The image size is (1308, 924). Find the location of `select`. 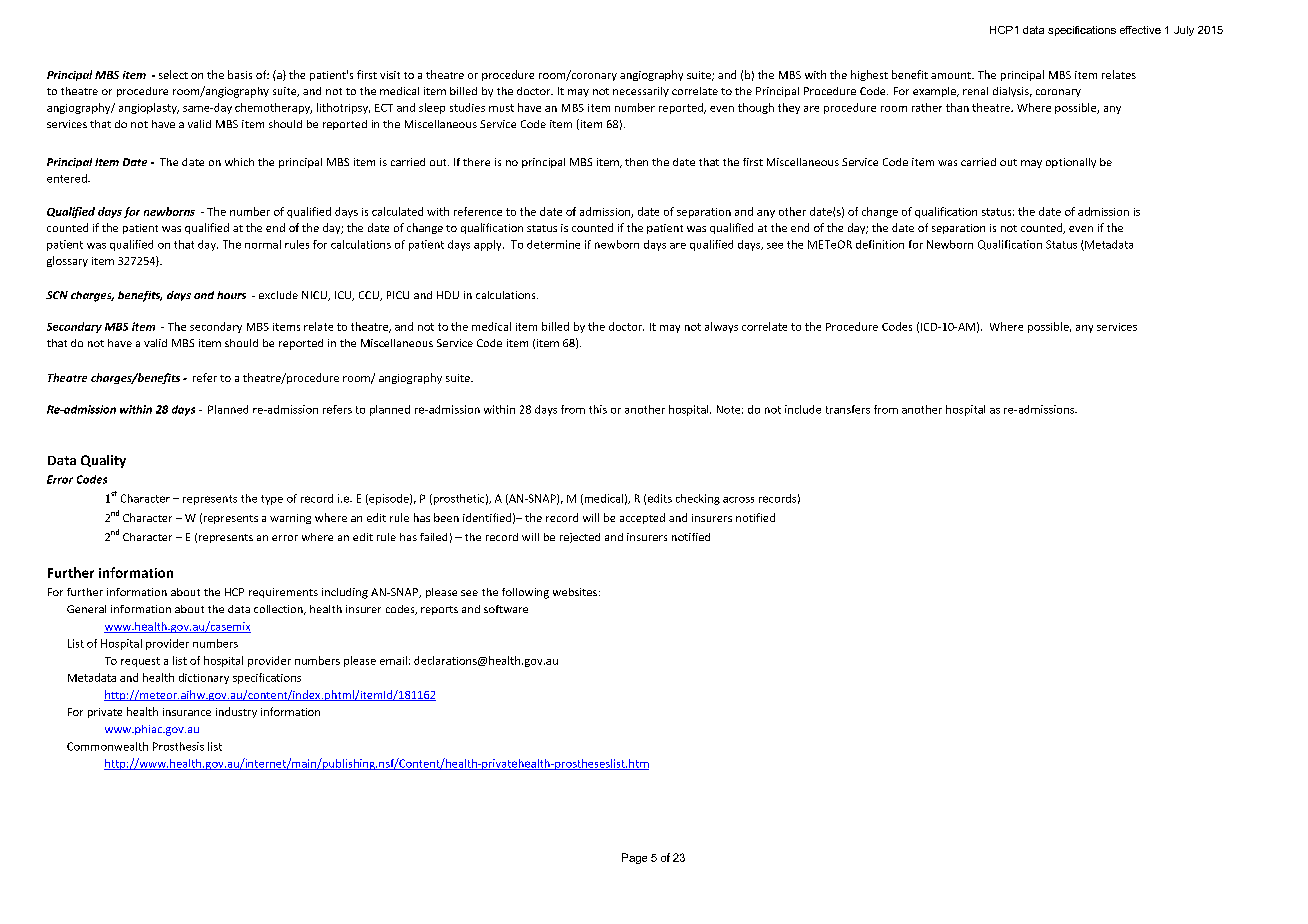

select is located at coordinates (173, 74).
